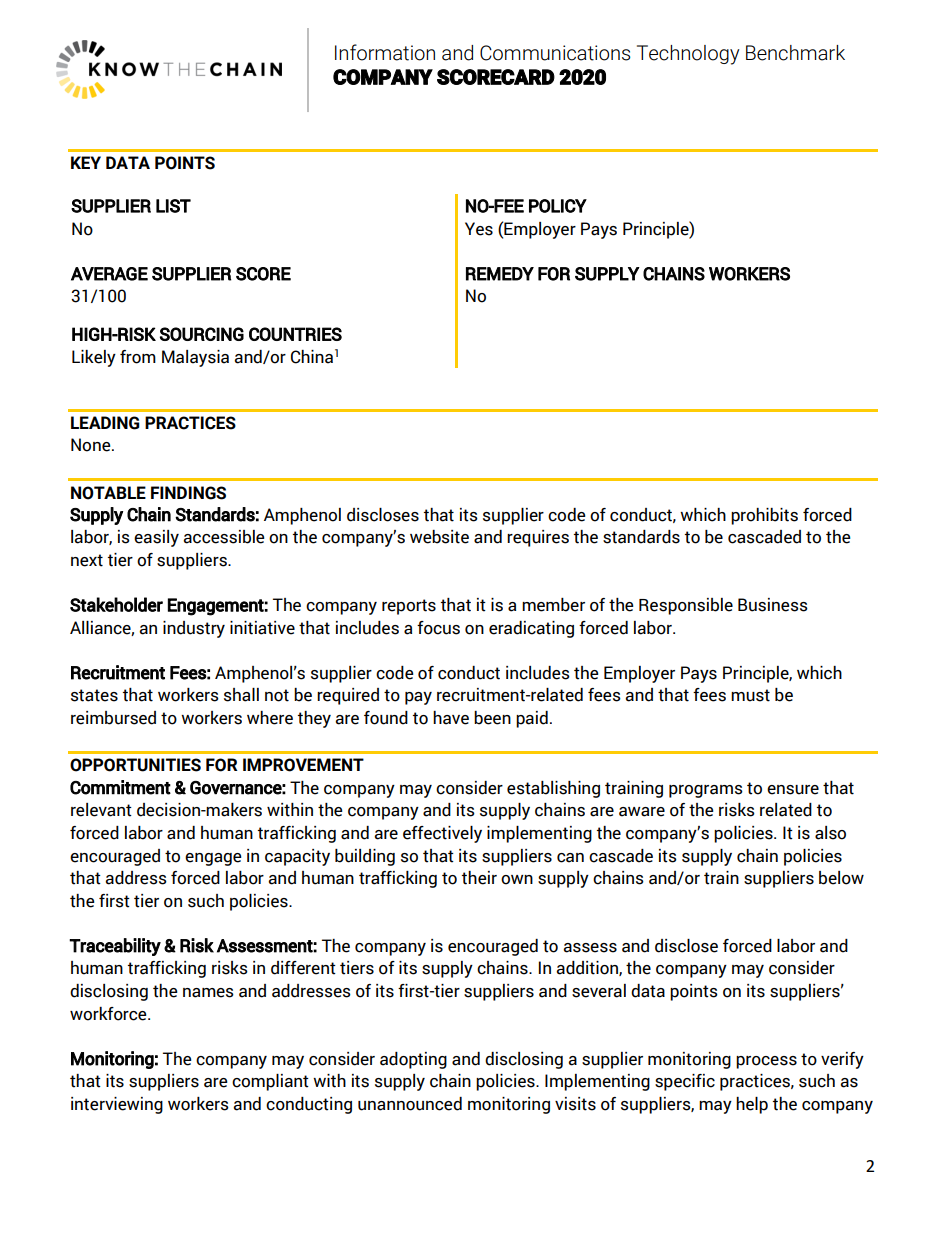  Describe the element at coordinates (86, 162) in the screenshot. I see `KEY` at that location.
